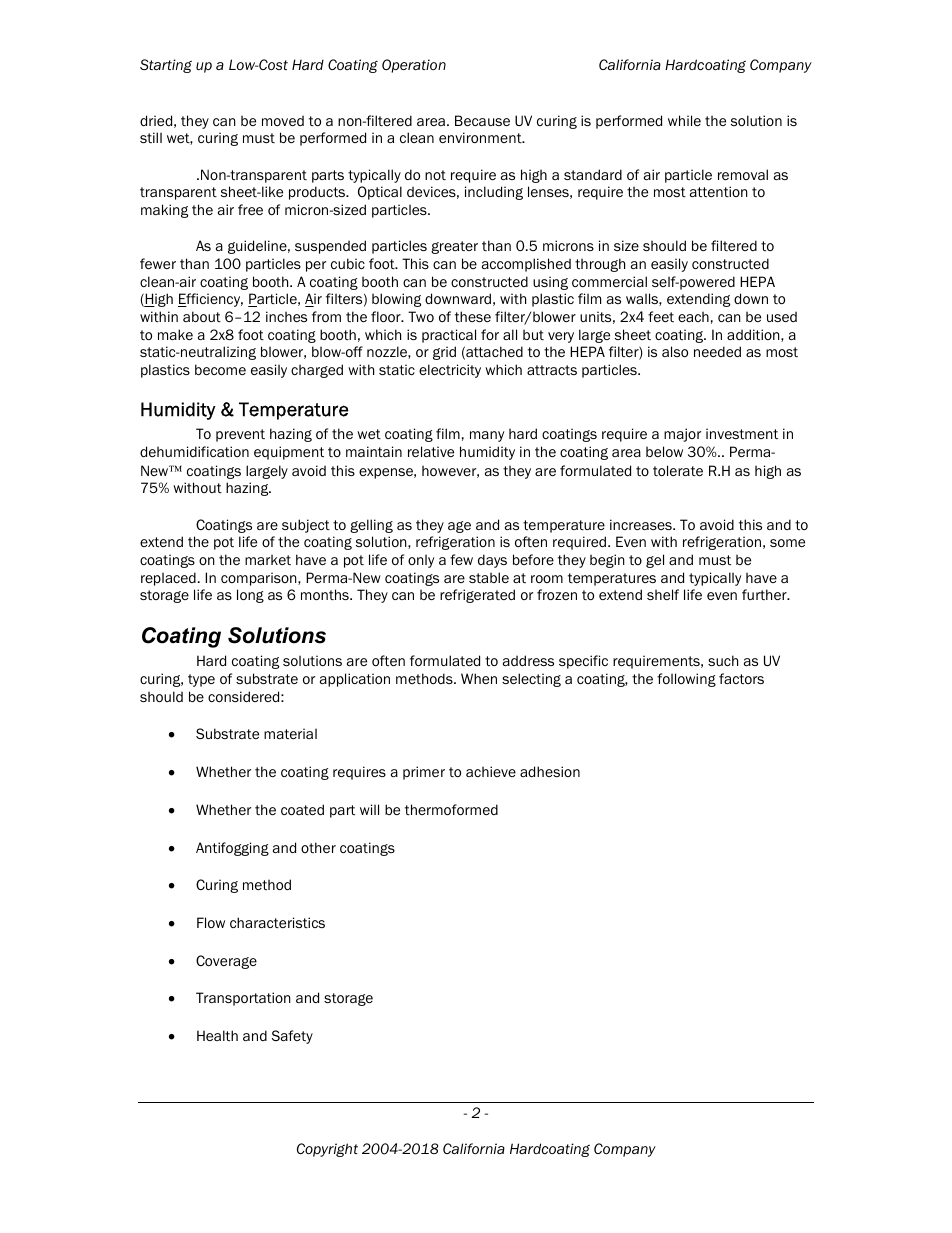 This screenshot has width=952, height=1233. I want to click on refrigerated, so click(477, 596).
